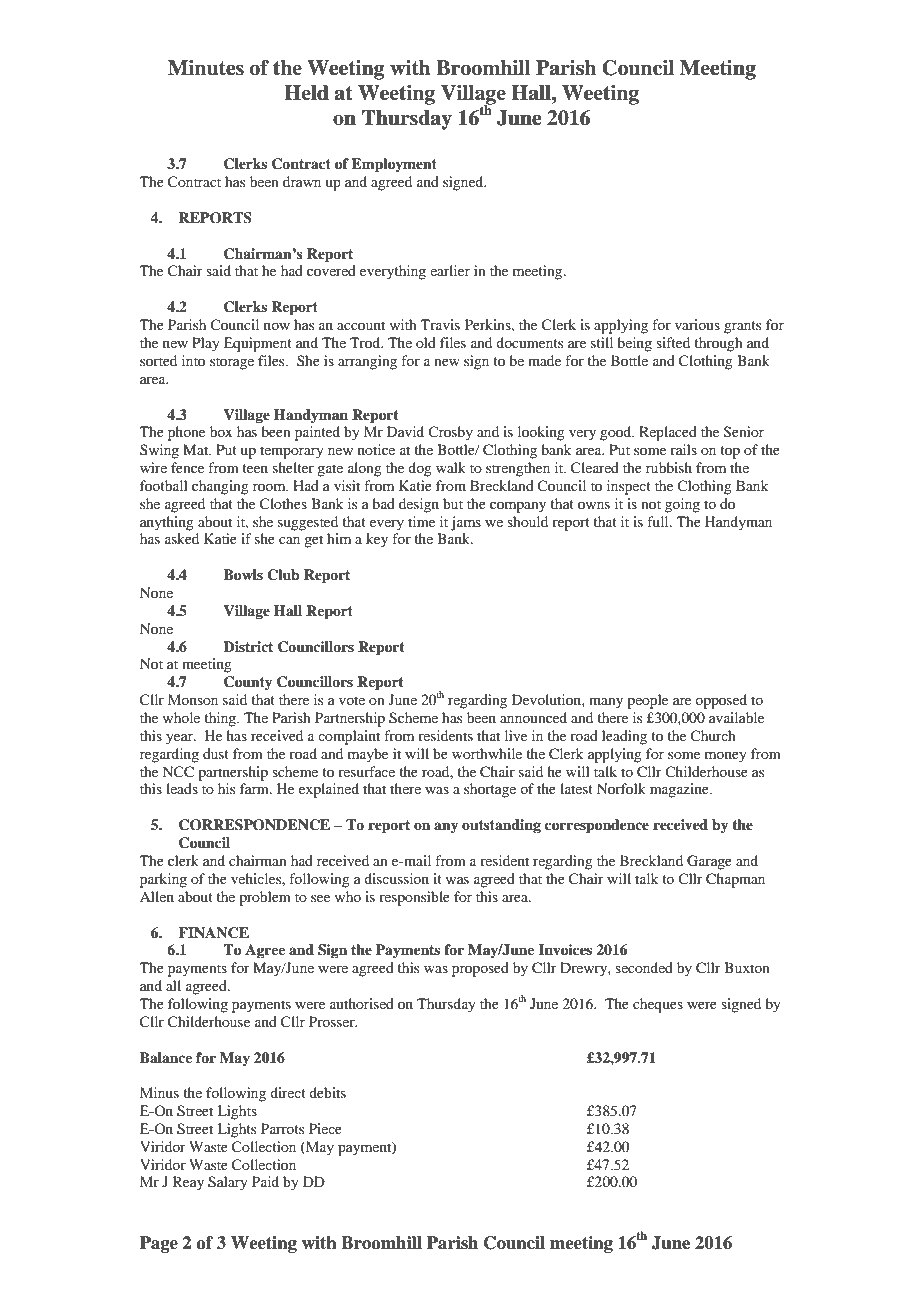 The height and width of the document is (1308, 924). What do you see at coordinates (394, 165) in the document?
I see `Employment` at bounding box center [394, 165].
